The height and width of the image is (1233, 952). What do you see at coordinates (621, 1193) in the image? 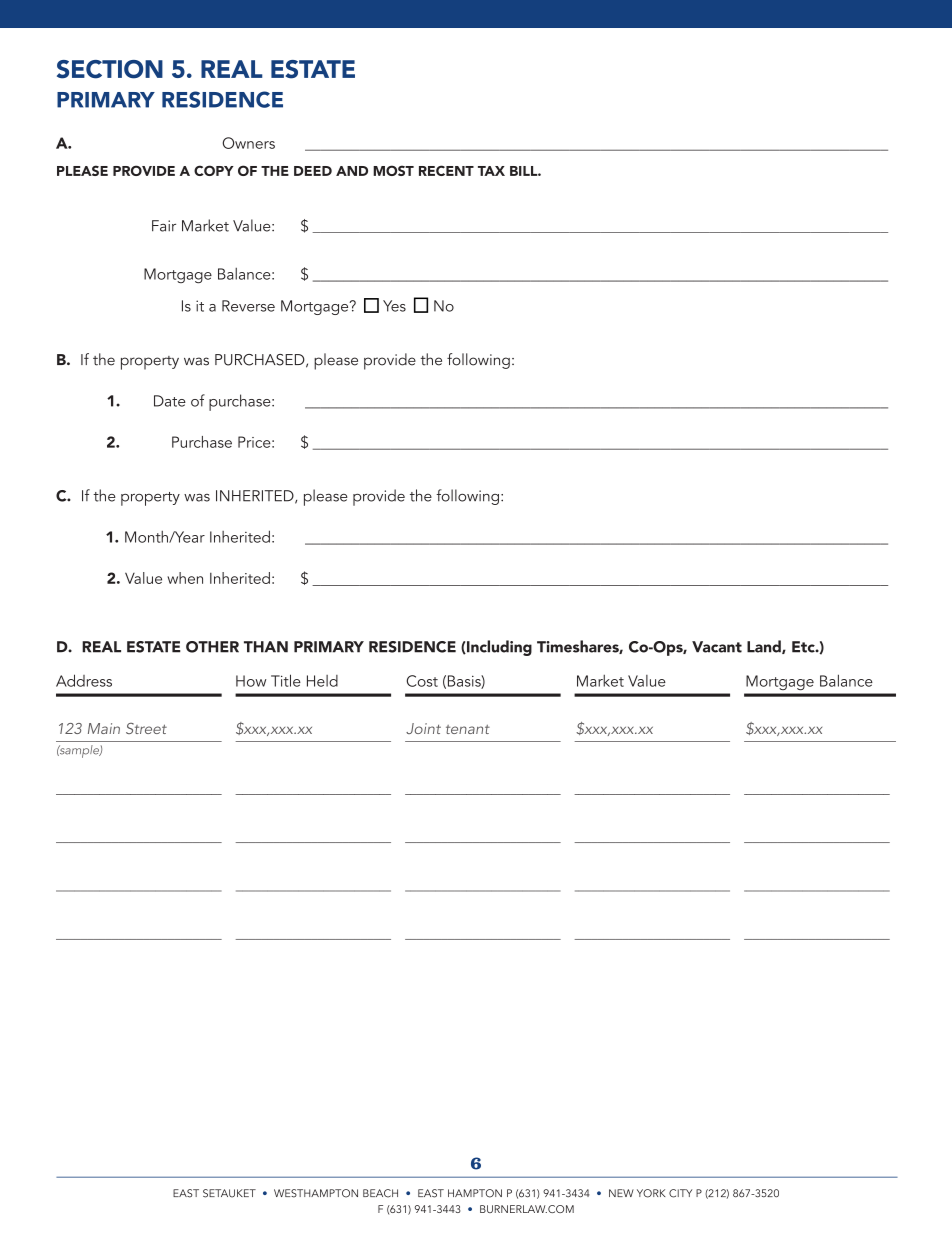
I see `NEW` at bounding box center [621, 1193].
